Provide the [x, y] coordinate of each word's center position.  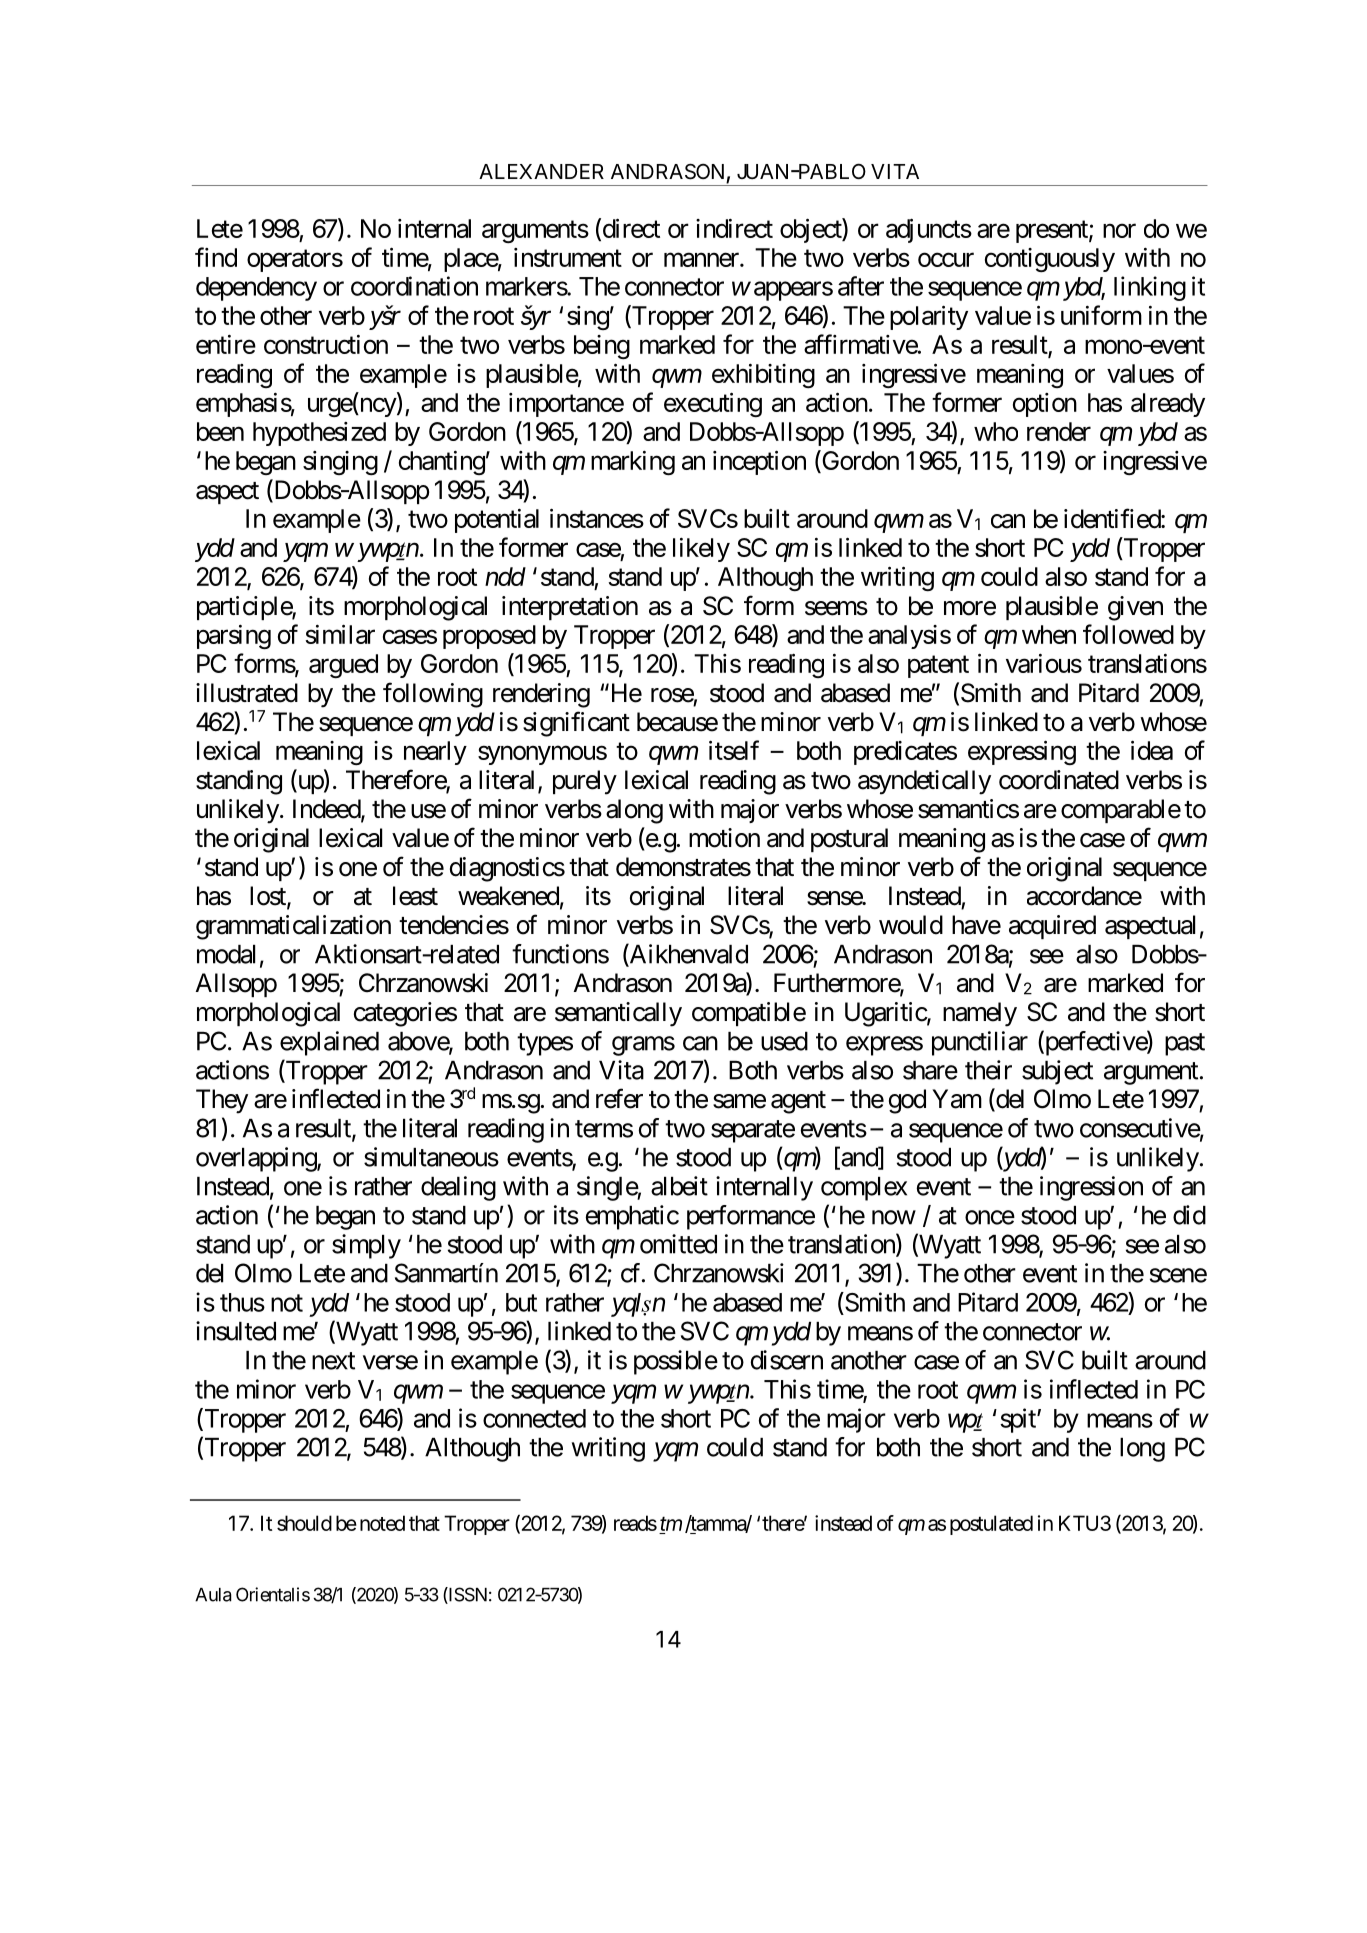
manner [702, 260]
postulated [991, 1525]
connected [534, 1418]
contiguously [1050, 260]
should [304, 1523]
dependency [256, 289]
